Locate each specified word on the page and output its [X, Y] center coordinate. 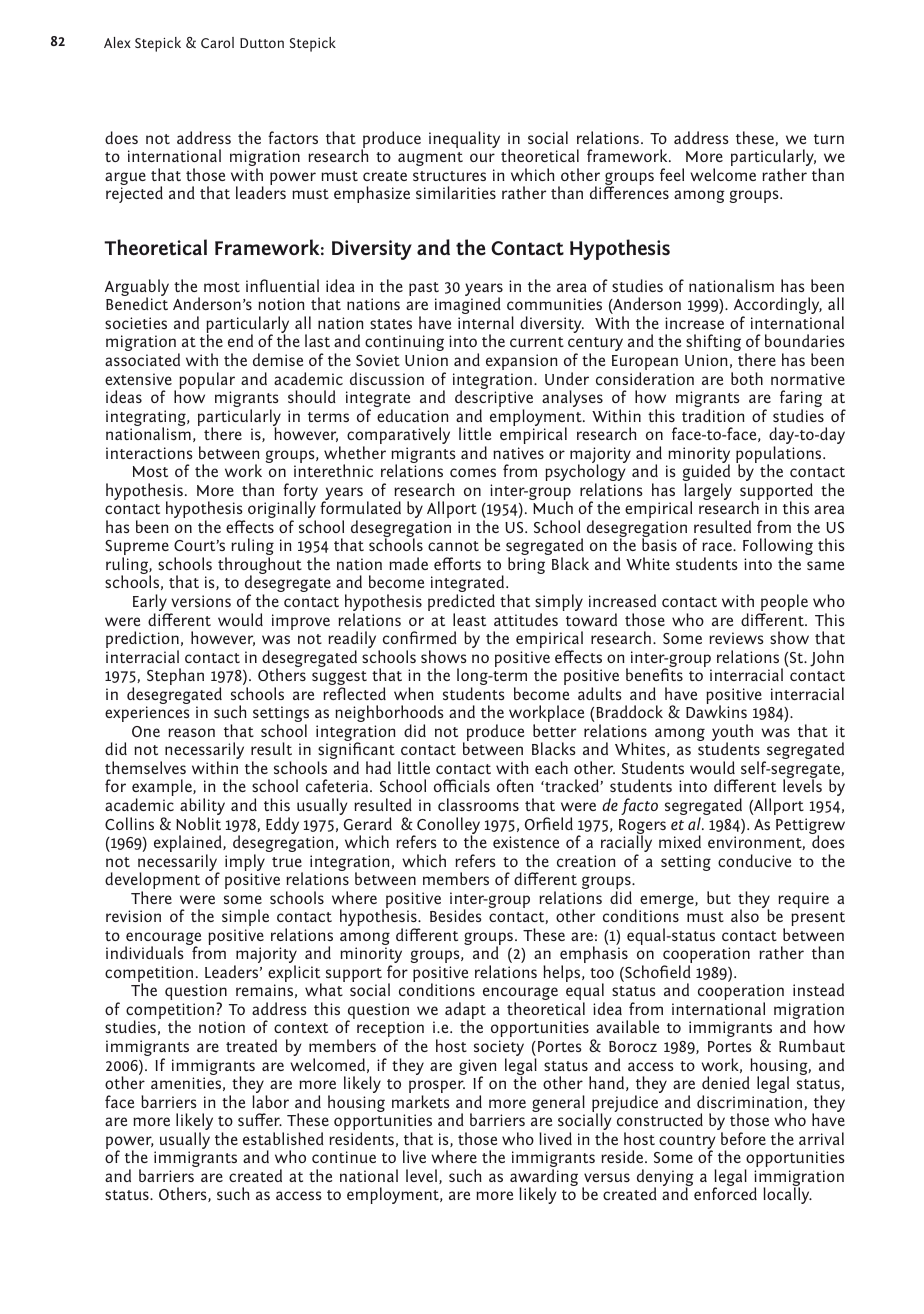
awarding [544, 1179]
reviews [736, 638]
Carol [217, 42]
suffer [260, 1119]
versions [201, 601]
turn [829, 139]
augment [430, 159]
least [469, 619]
